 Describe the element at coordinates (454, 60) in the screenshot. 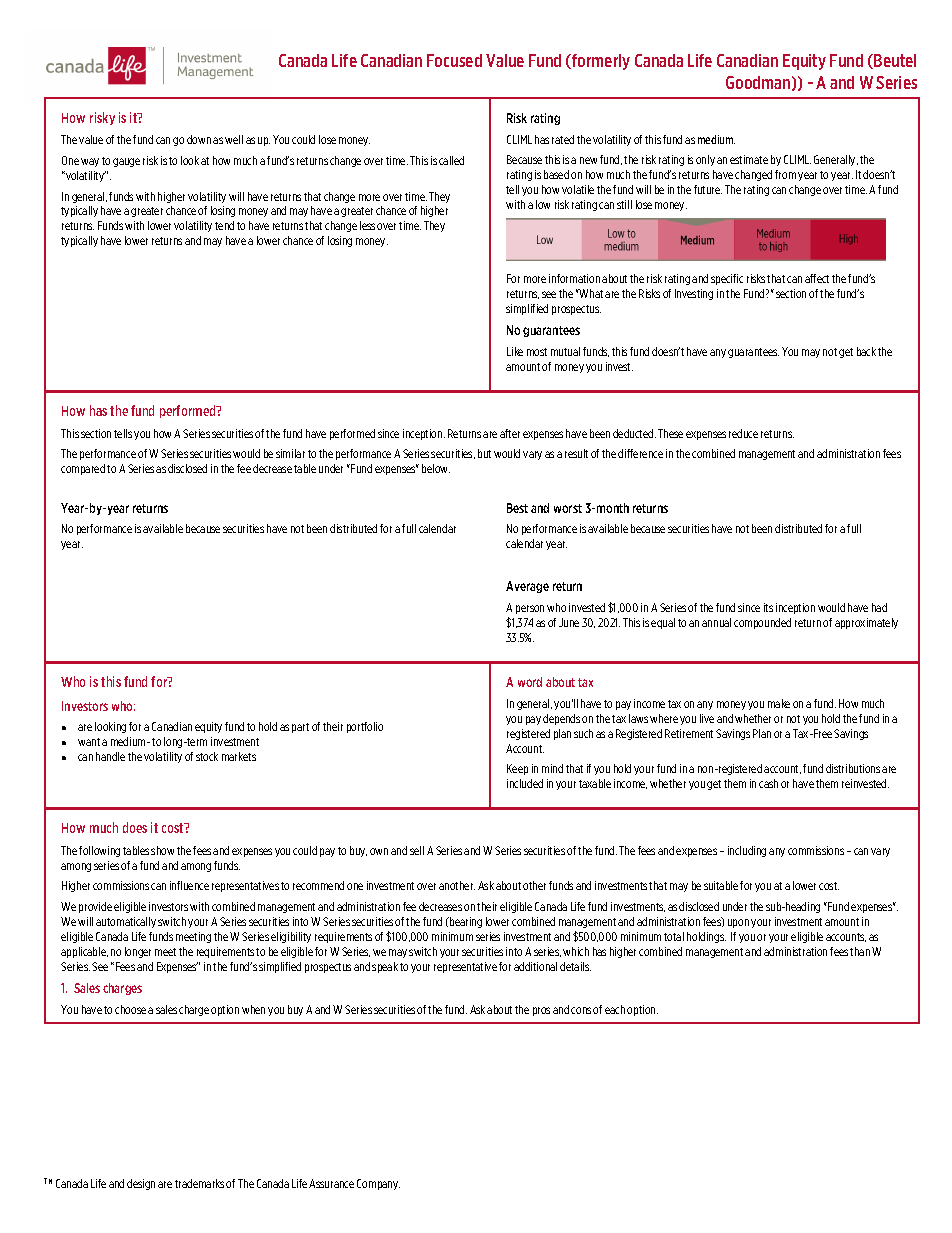

I see `Focused` at that location.
